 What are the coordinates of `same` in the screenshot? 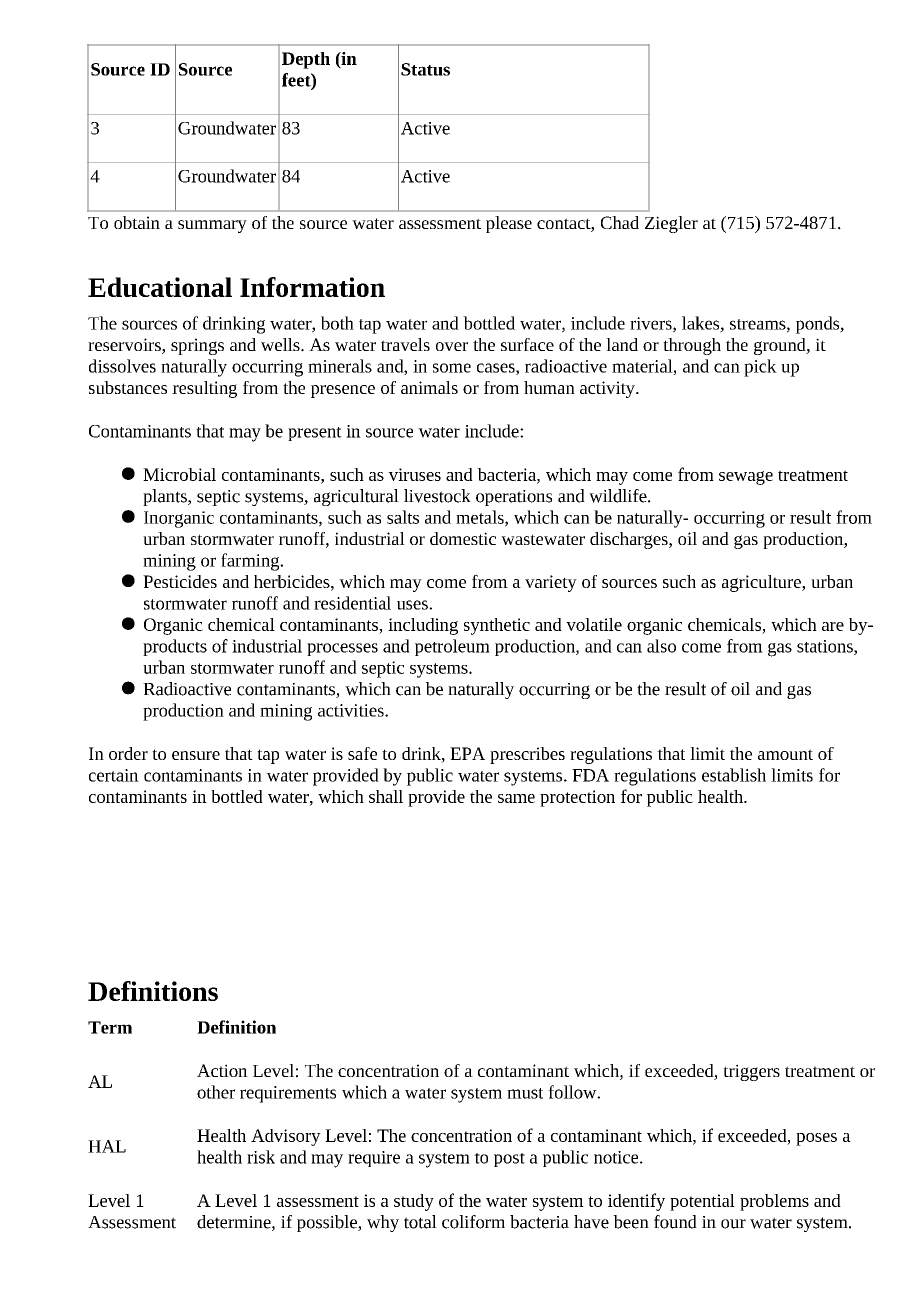 It's located at (516, 798).
